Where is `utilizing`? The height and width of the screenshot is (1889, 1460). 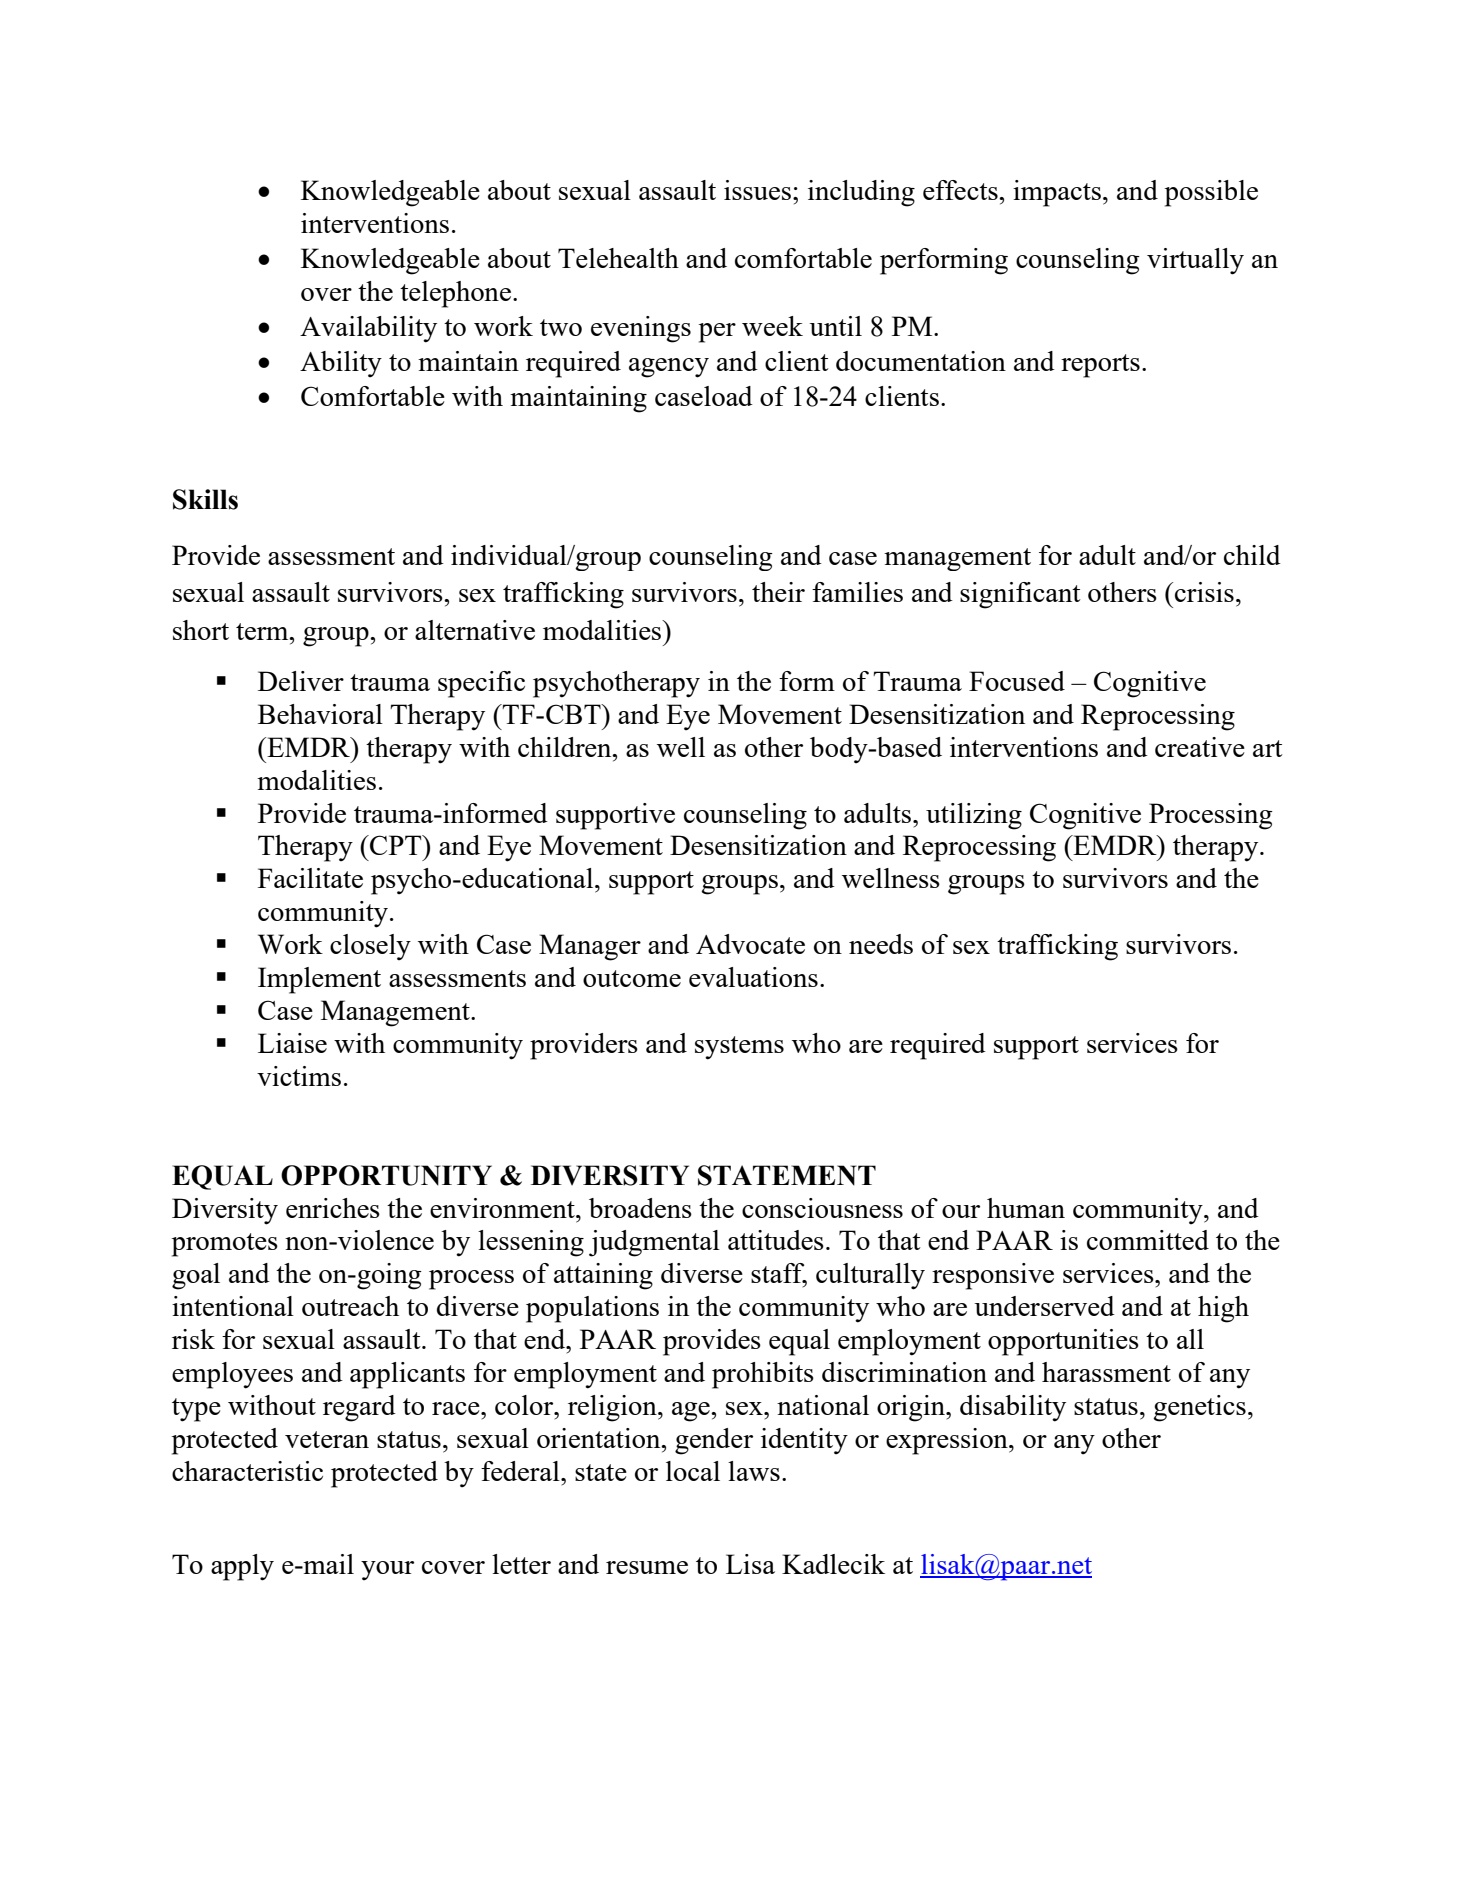
utilizing is located at coordinates (974, 816).
